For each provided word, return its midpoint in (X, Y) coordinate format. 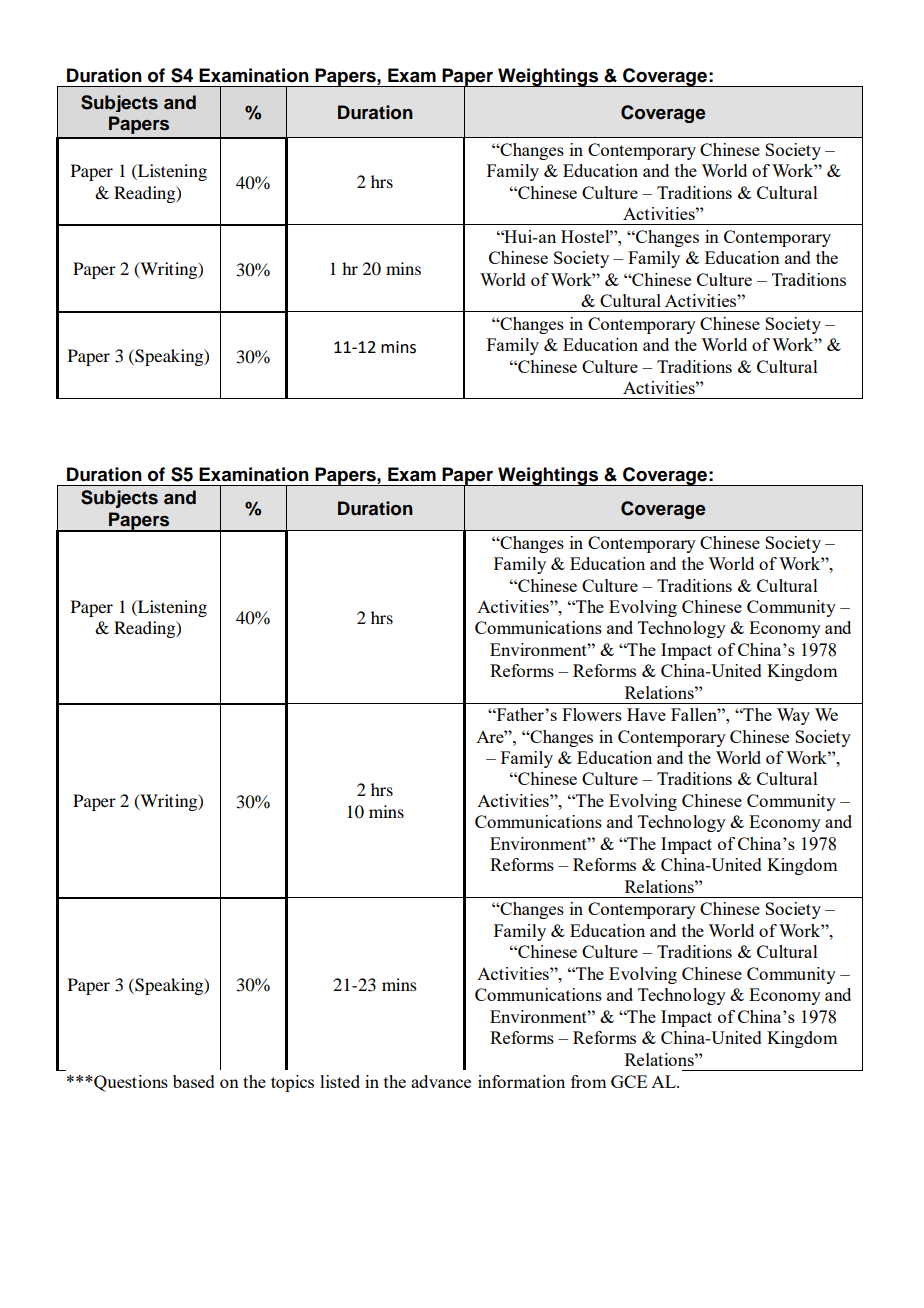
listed (340, 1081)
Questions (130, 1083)
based (194, 1081)
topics (292, 1083)
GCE (629, 1081)
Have (646, 714)
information (521, 1081)
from (588, 1081)
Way (793, 716)
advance (441, 1081)
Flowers (592, 714)
